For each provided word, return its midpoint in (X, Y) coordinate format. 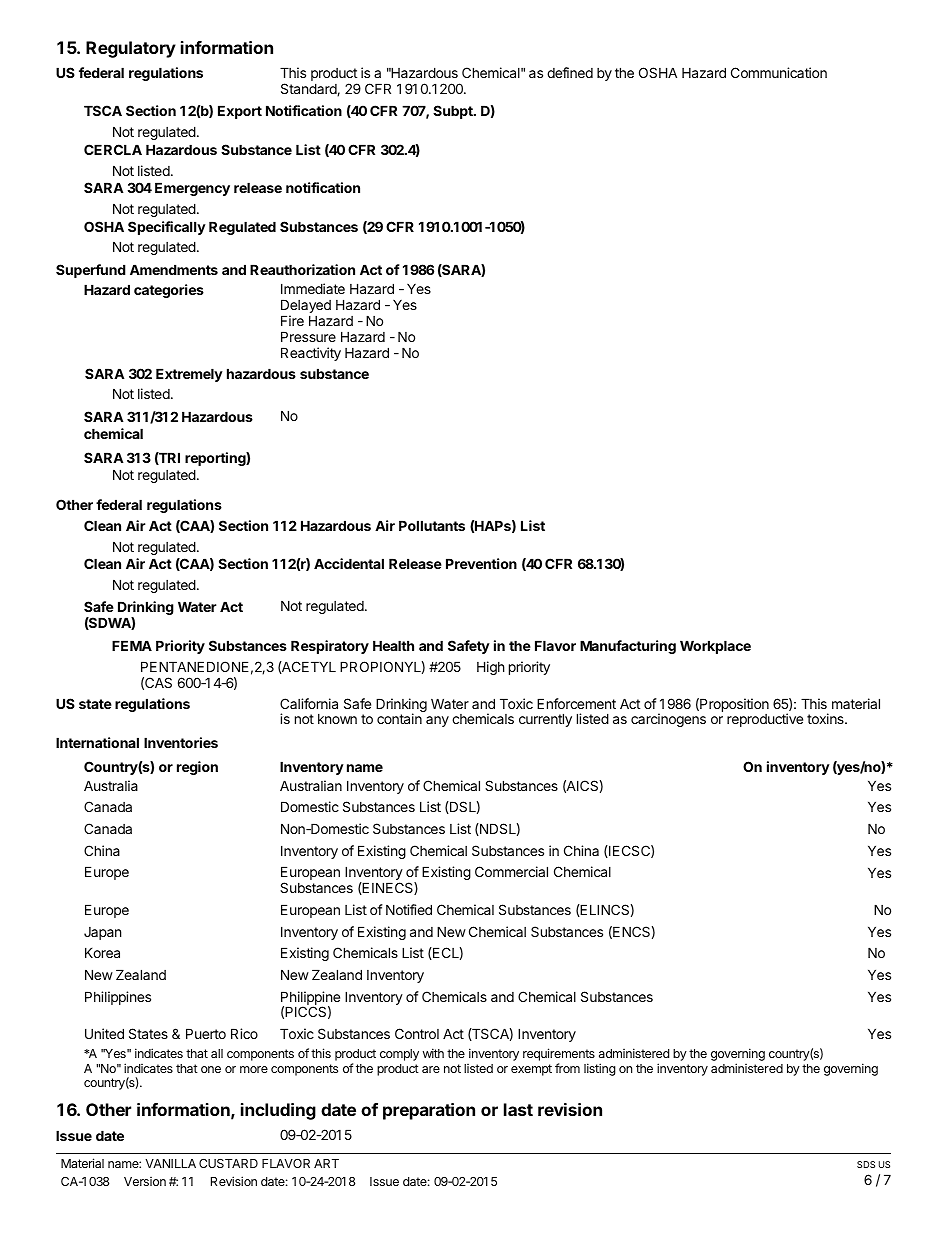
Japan (102, 933)
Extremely (189, 375)
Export (240, 112)
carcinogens (668, 720)
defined (570, 72)
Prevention (481, 563)
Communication (779, 72)
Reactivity (311, 354)
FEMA (132, 645)
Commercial (511, 871)
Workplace (715, 647)
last (518, 1109)
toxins (826, 718)
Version (145, 1181)
